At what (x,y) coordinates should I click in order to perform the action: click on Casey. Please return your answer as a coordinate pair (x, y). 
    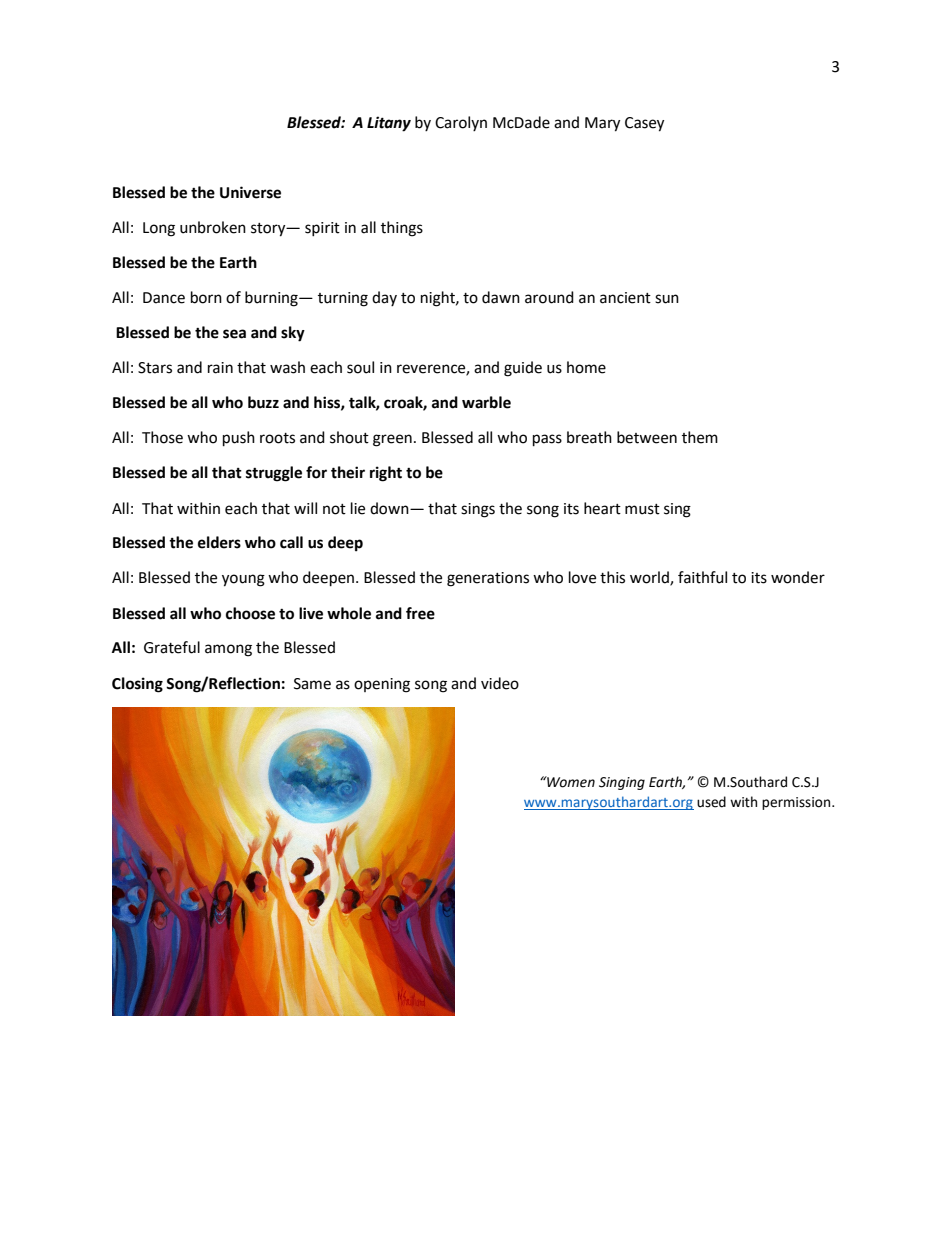
    Looking at the image, I should click on (644, 124).
